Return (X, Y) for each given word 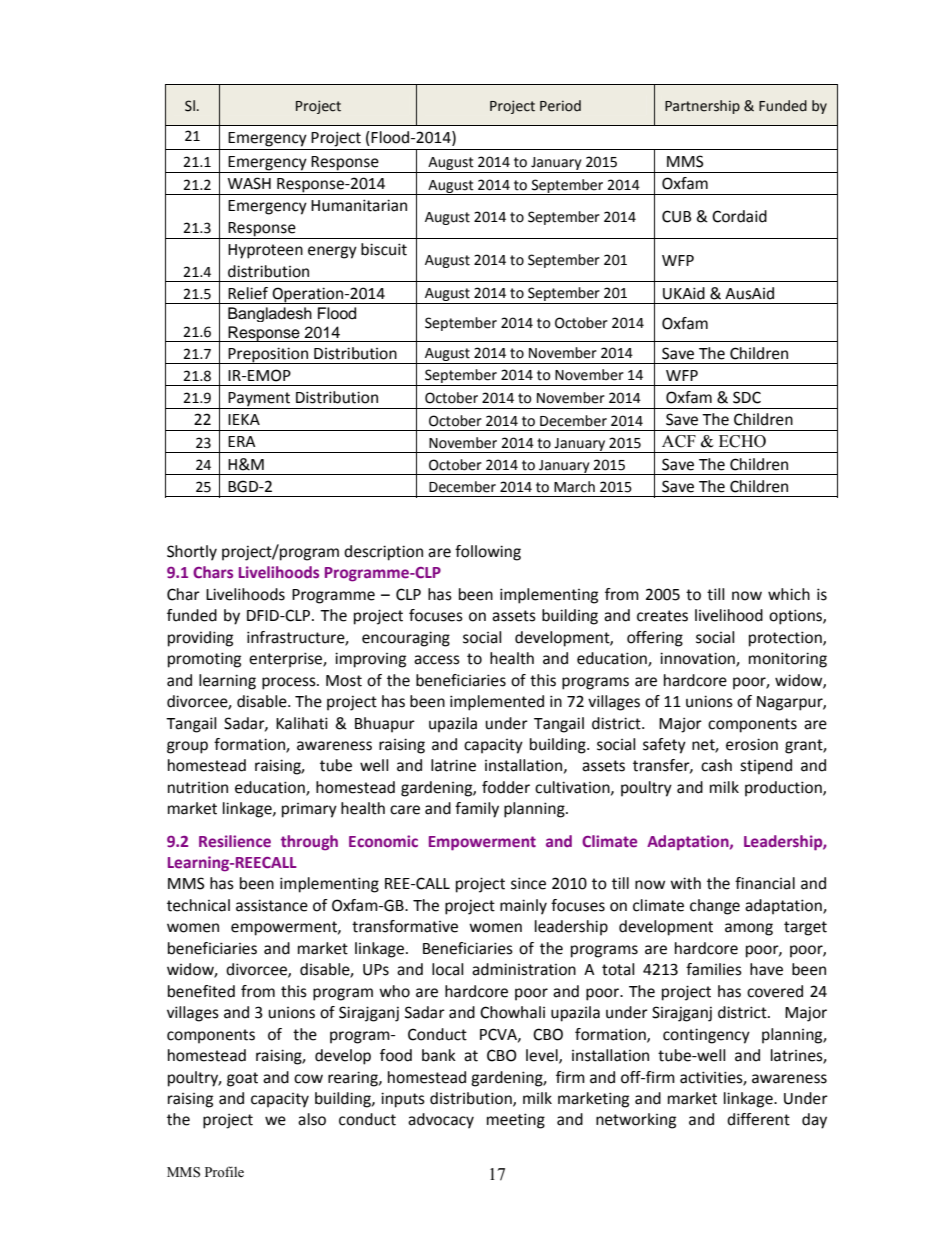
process (290, 683)
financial (765, 883)
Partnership (702, 107)
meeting (516, 1121)
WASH (249, 183)
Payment (260, 400)
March (574, 487)
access (437, 660)
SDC (747, 397)
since (528, 883)
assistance (272, 905)
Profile (224, 1171)
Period (560, 106)
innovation (698, 659)
